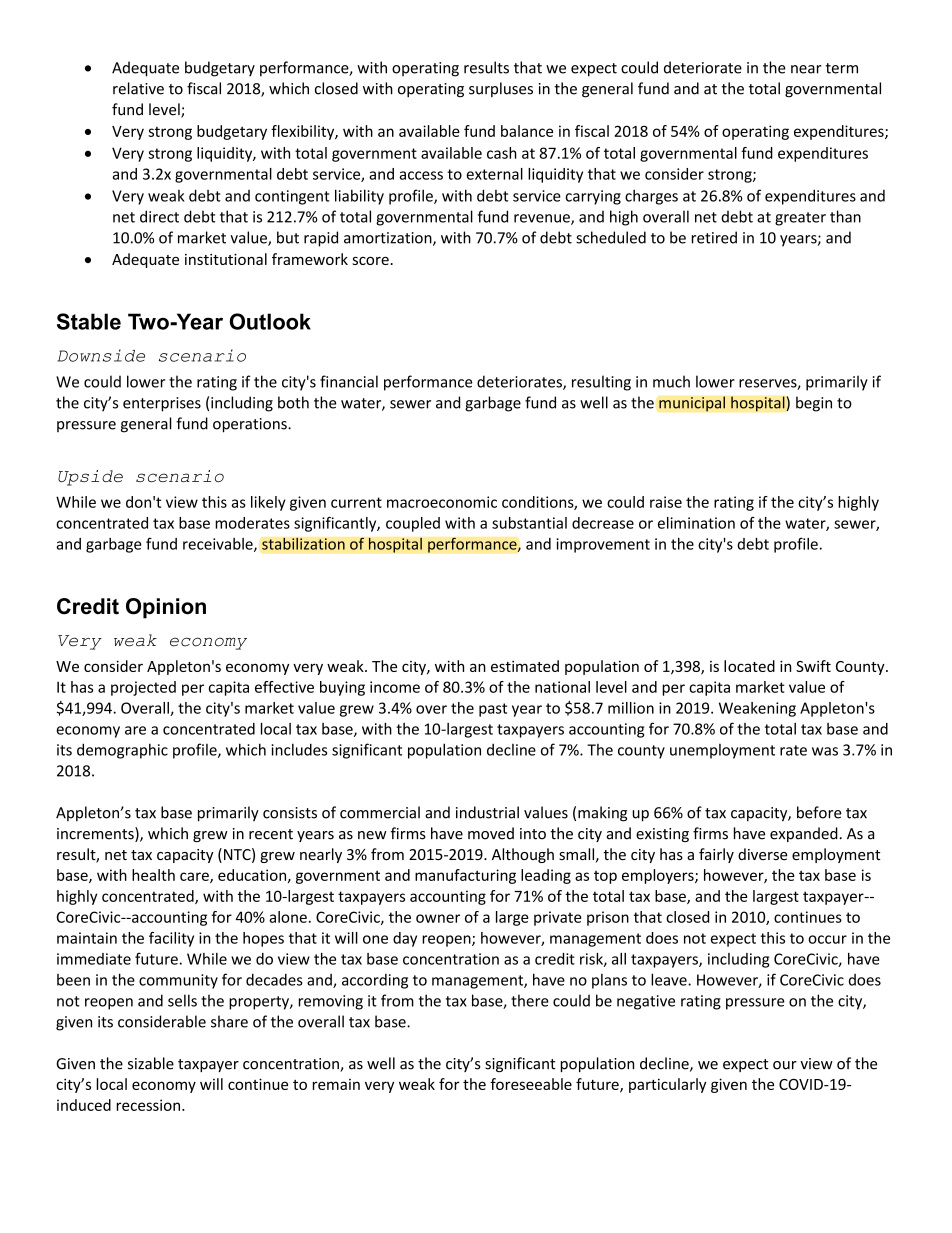 Image resolution: width=952 pixels, height=1233 pixels. I want to click on relative, so click(138, 88).
